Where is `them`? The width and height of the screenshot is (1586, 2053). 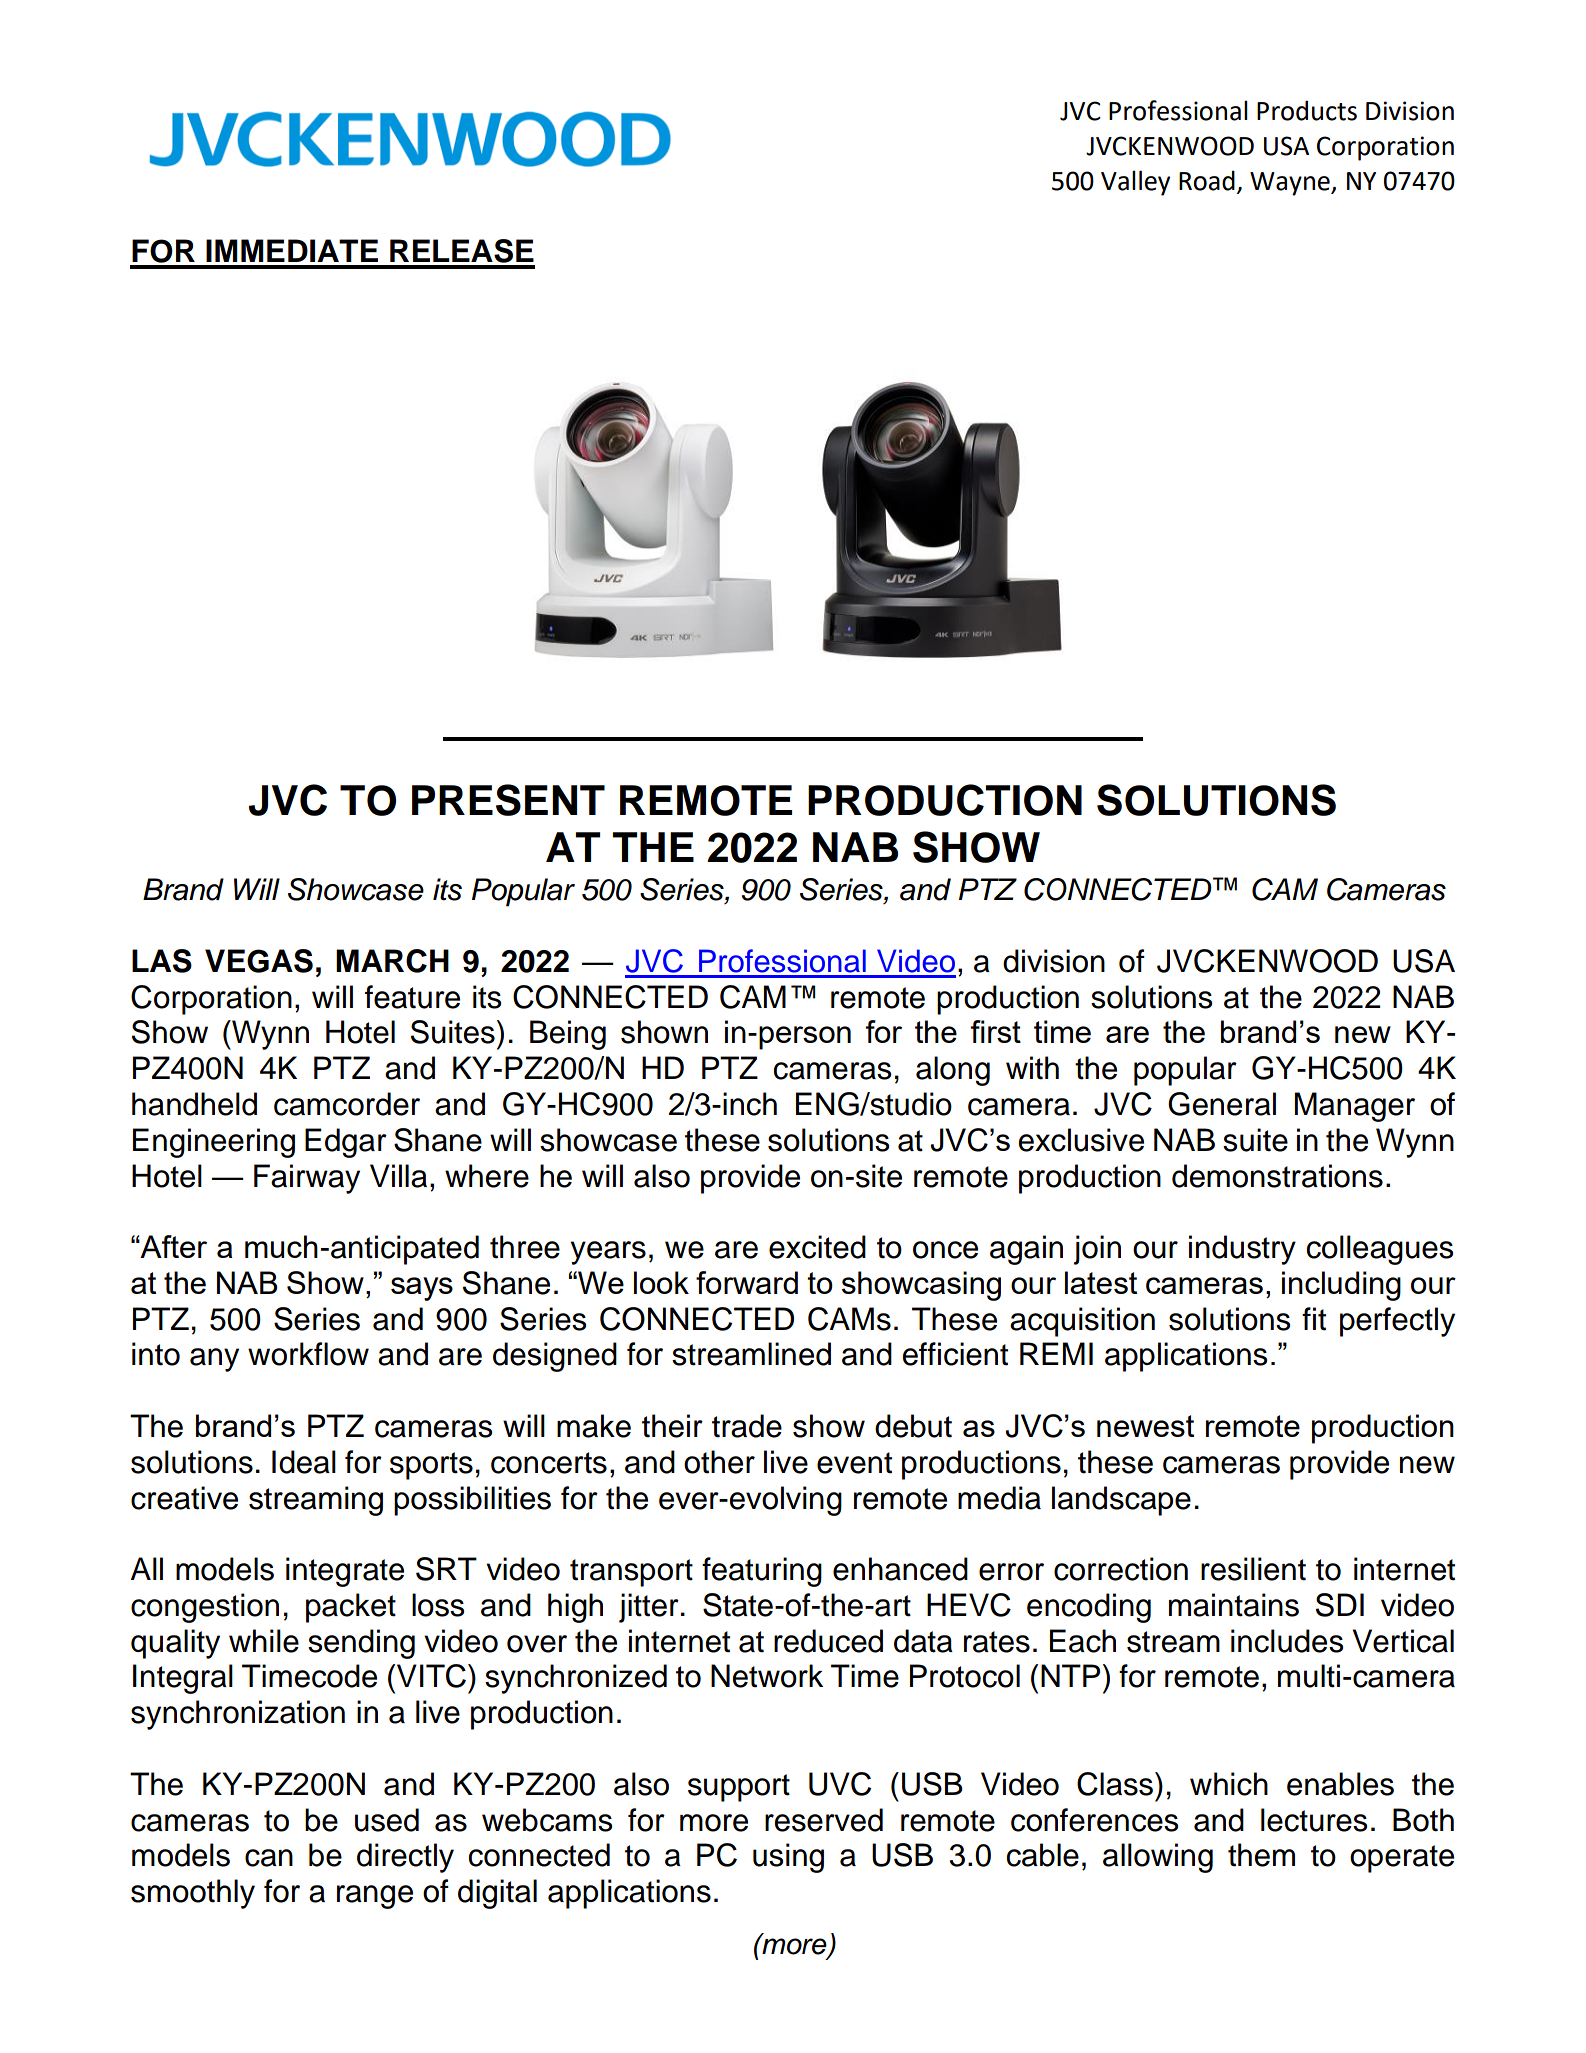 them is located at coordinates (1261, 1855).
